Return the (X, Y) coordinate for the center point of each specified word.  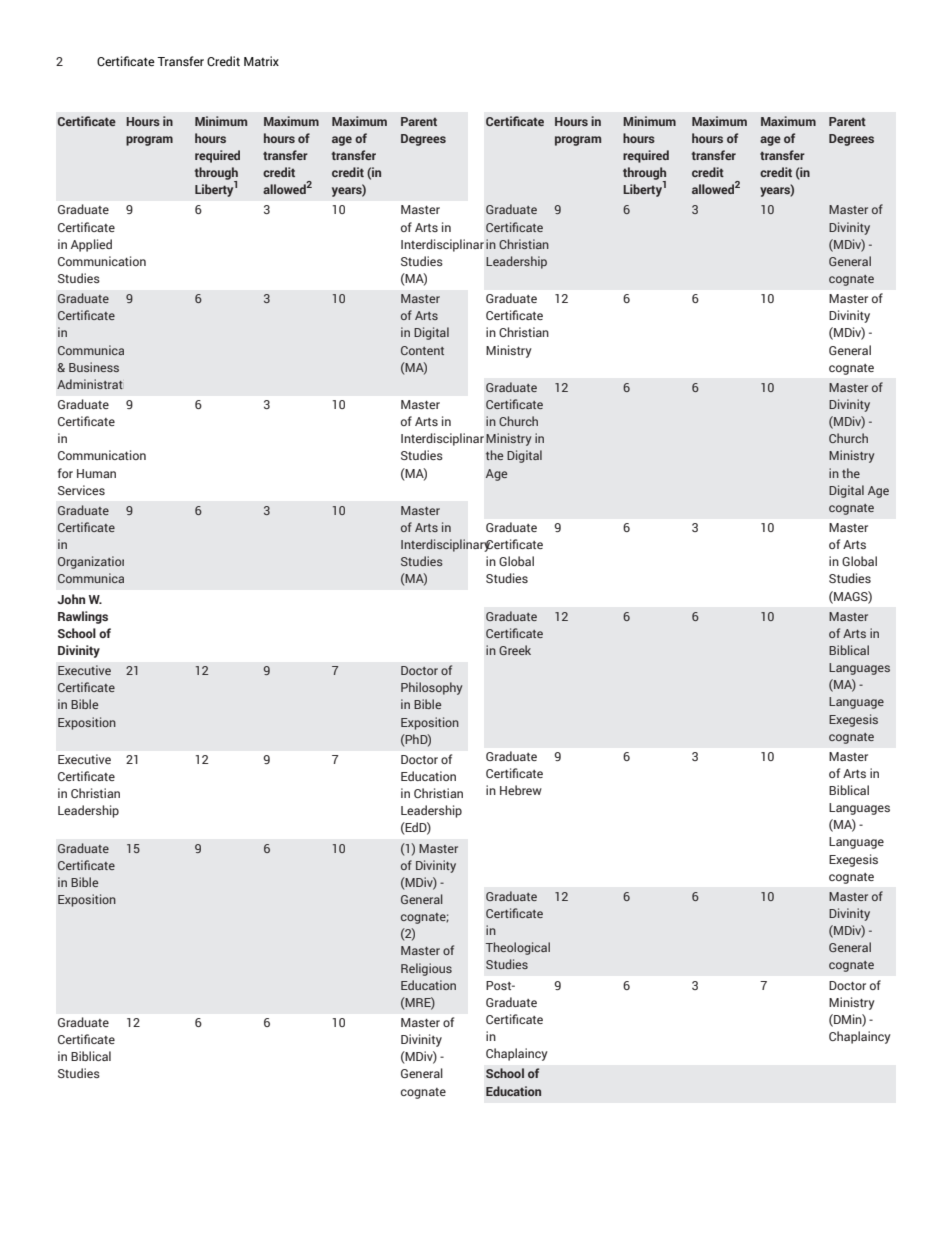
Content (422, 350)
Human (96, 473)
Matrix (261, 61)
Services (81, 490)
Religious (426, 969)
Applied (91, 245)
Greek (515, 650)
